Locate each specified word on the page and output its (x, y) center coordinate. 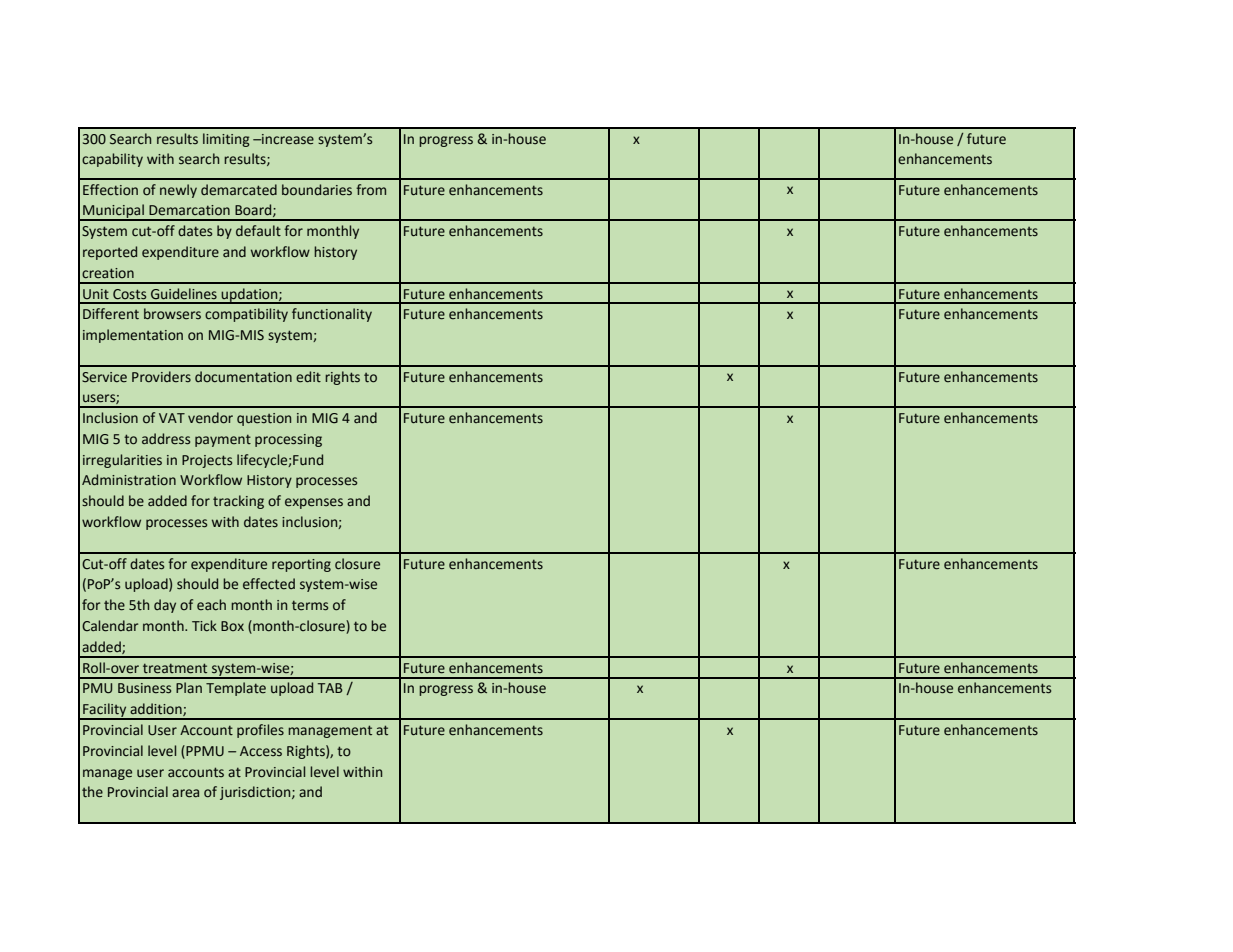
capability (112, 160)
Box (232, 626)
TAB (330, 688)
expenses (314, 503)
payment (223, 440)
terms (310, 605)
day (165, 606)
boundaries (317, 190)
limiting (226, 140)
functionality (332, 315)
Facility (105, 711)
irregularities (122, 461)
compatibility (246, 315)
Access (261, 751)
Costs (129, 294)
